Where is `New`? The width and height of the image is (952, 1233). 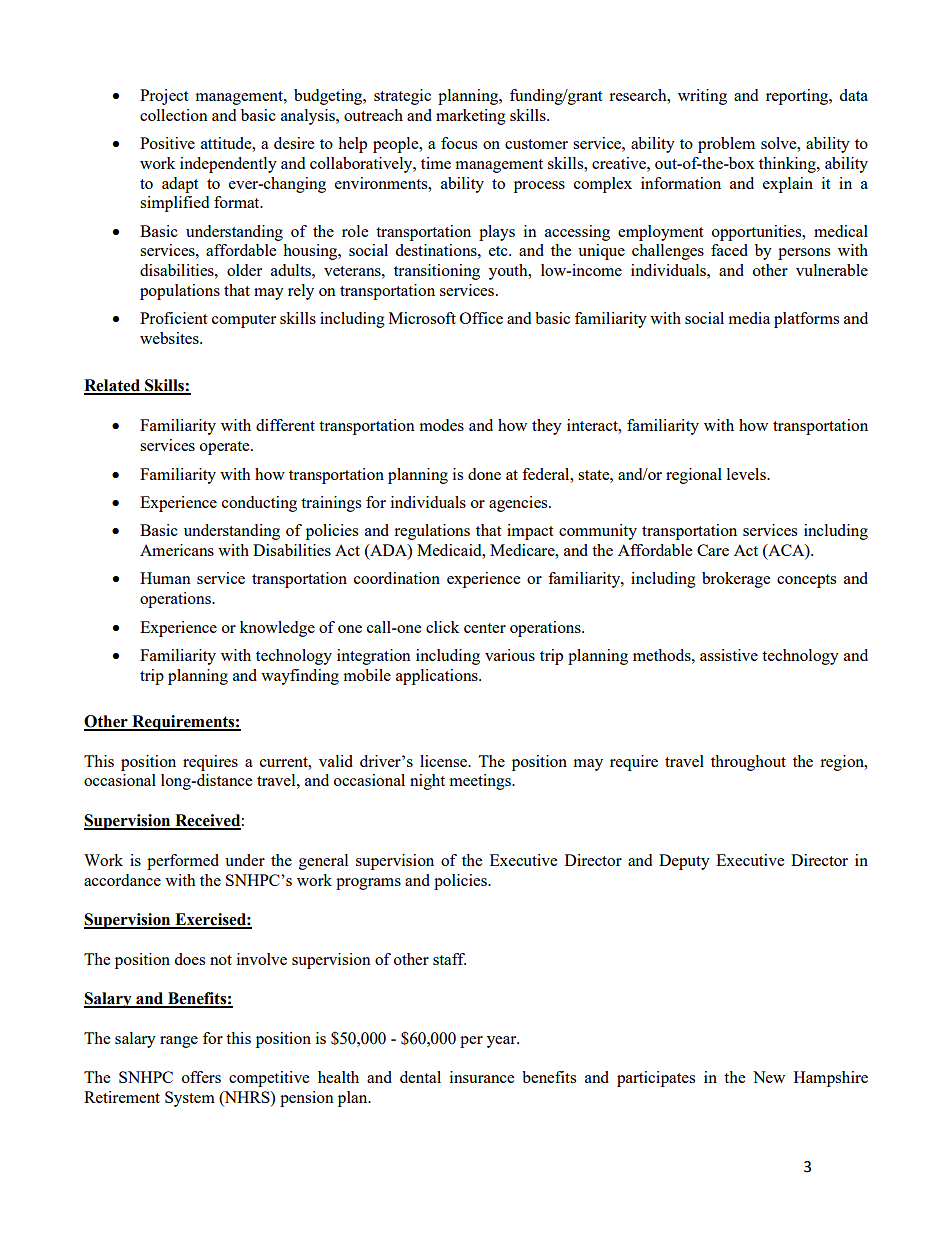
New is located at coordinates (769, 1077).
